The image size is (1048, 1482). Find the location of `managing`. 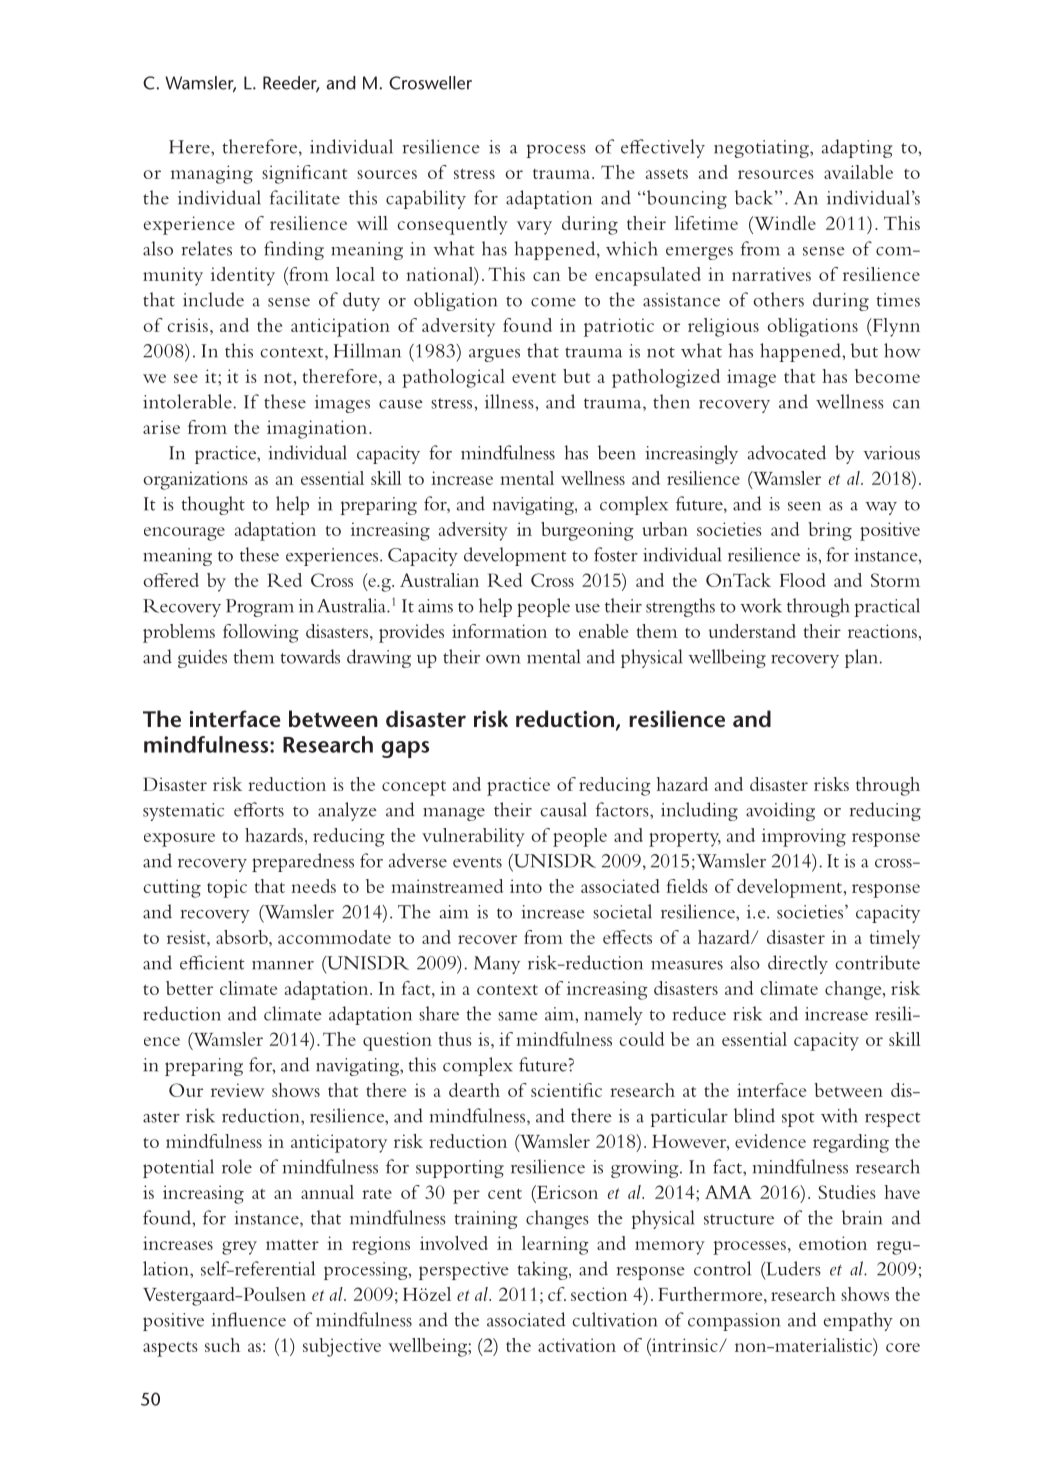

managing is located at coordinates (212, 174).
